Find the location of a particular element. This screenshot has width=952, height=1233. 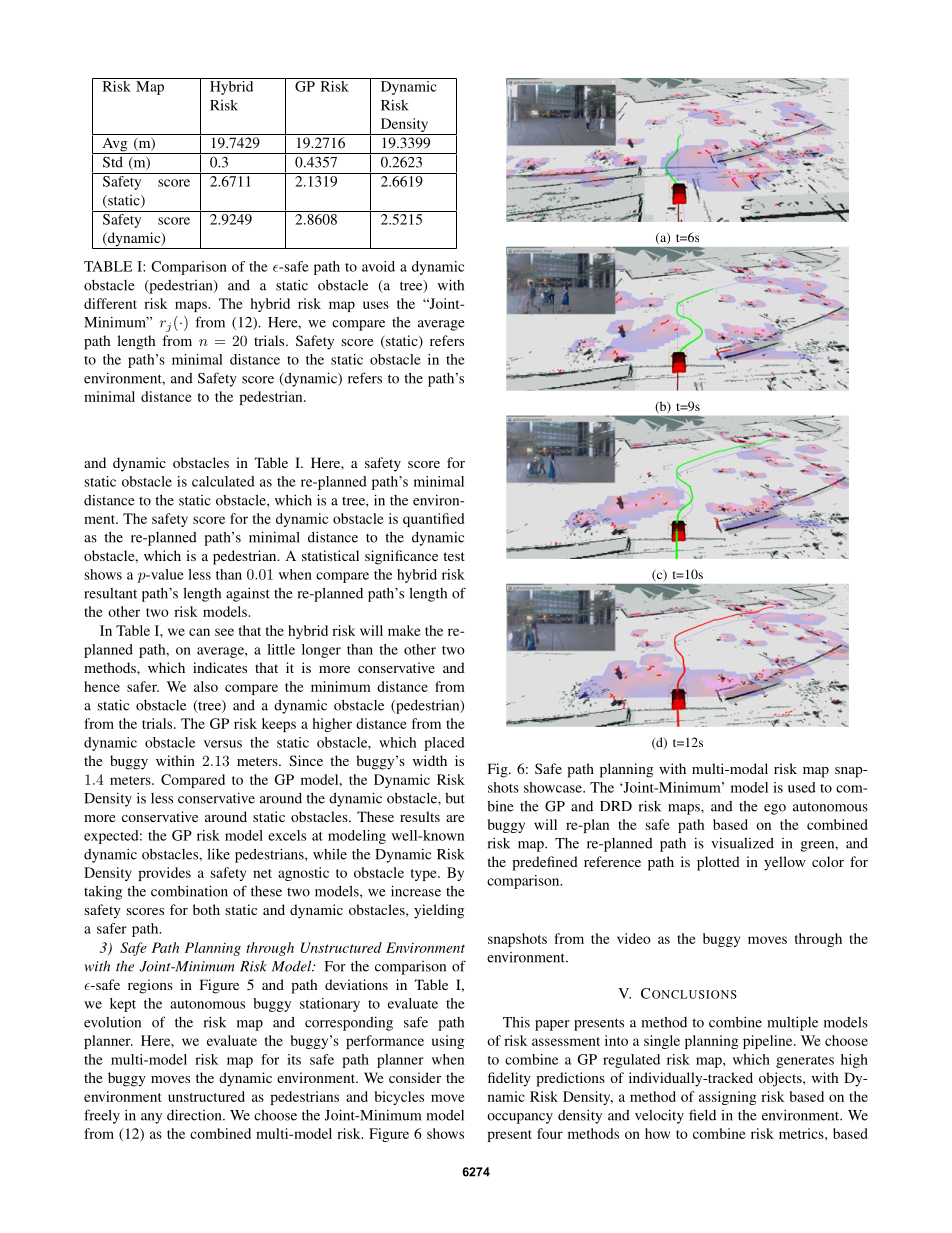

uses is located at coordinates (376, 305).
